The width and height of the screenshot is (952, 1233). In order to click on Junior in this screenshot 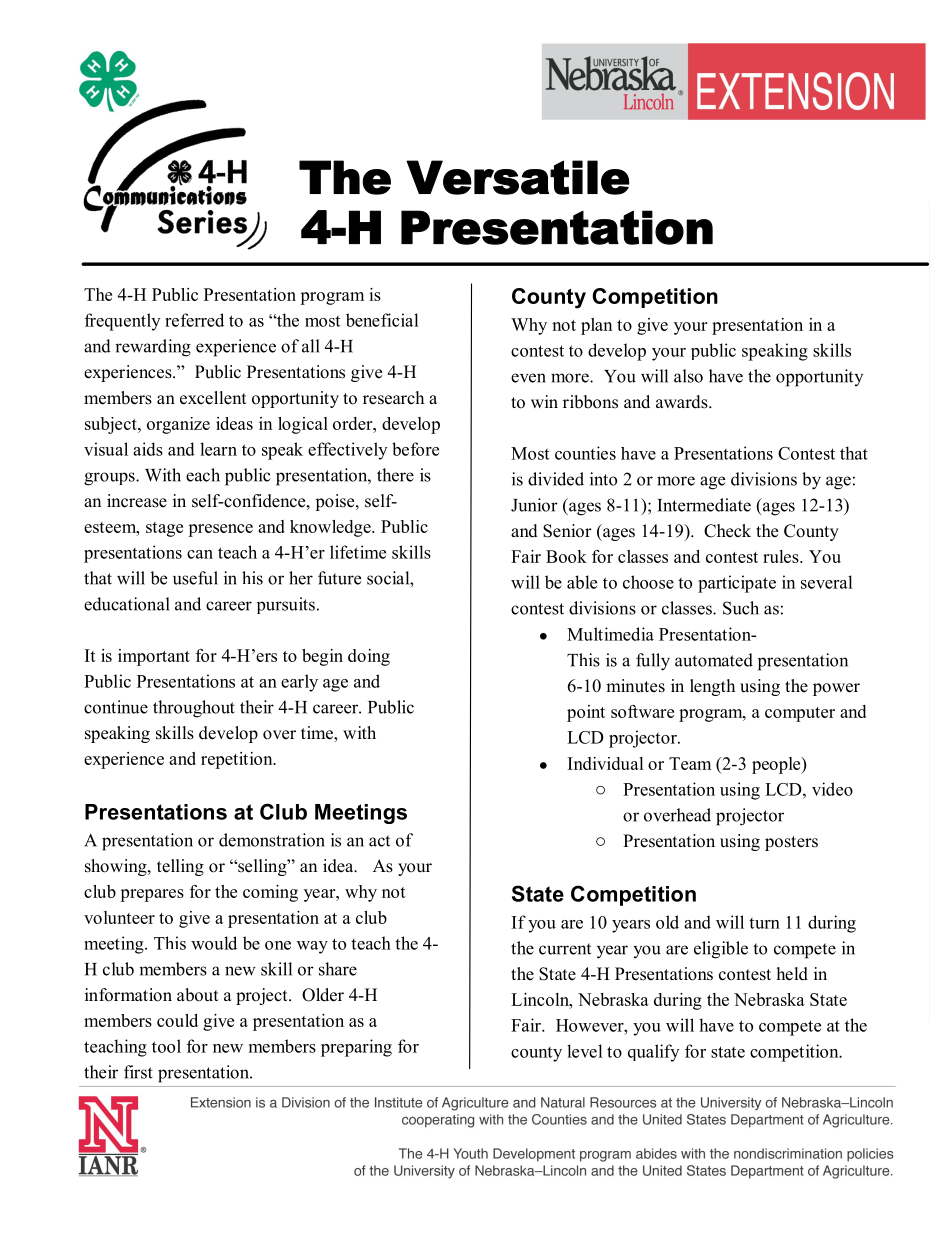, I will do `click(534, 505)`.
